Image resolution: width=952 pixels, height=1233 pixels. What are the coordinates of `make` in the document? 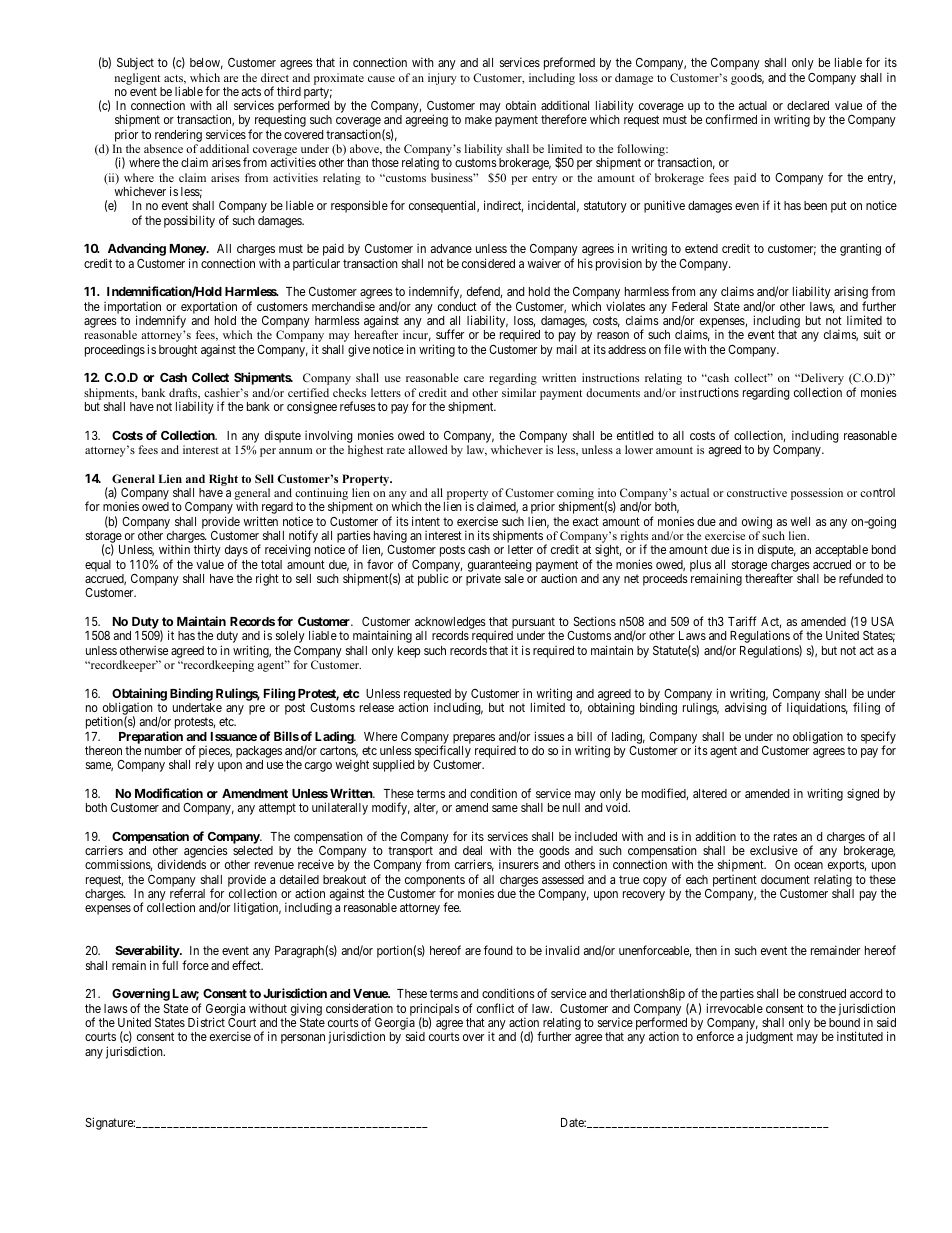 It's located at (478, 119).
